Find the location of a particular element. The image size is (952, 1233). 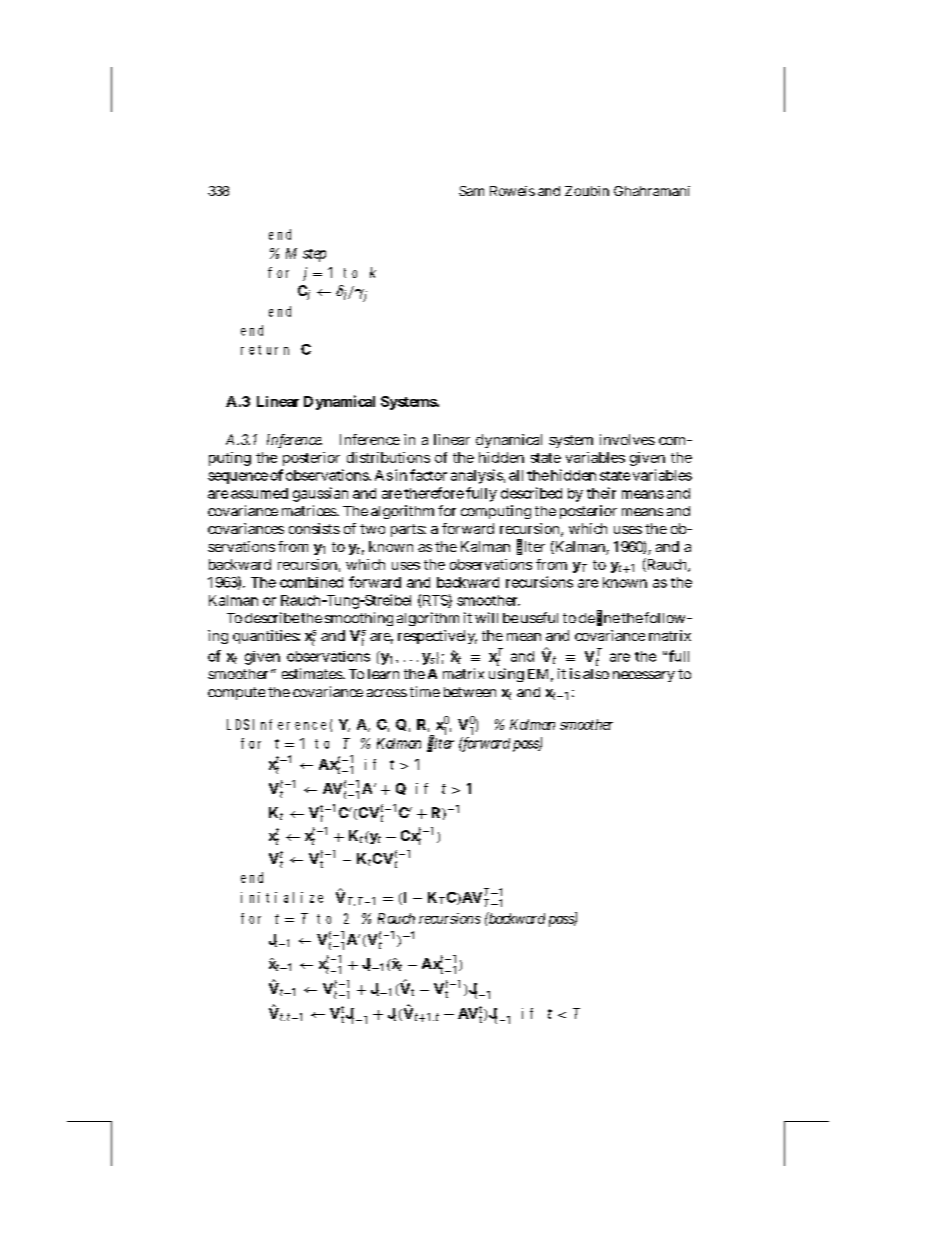

distributions is located at coordinates (388, 457).
